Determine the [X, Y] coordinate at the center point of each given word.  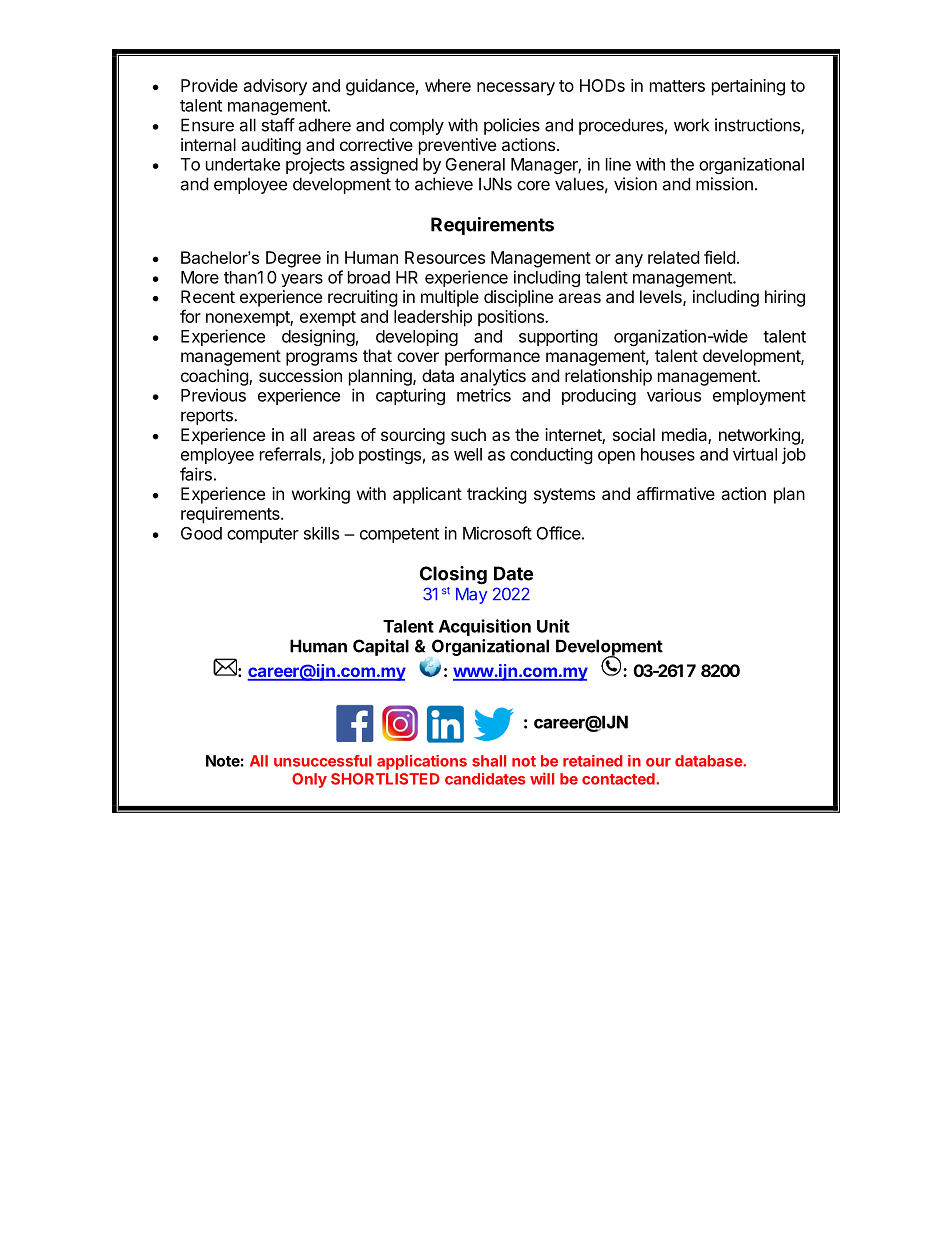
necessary [516, 89]
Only [309, 780]
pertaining [748, 87]
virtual [755, 454]
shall [489, 761]
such [468, 434]
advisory [275, 87]
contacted [619, 779]
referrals [291, 455]
